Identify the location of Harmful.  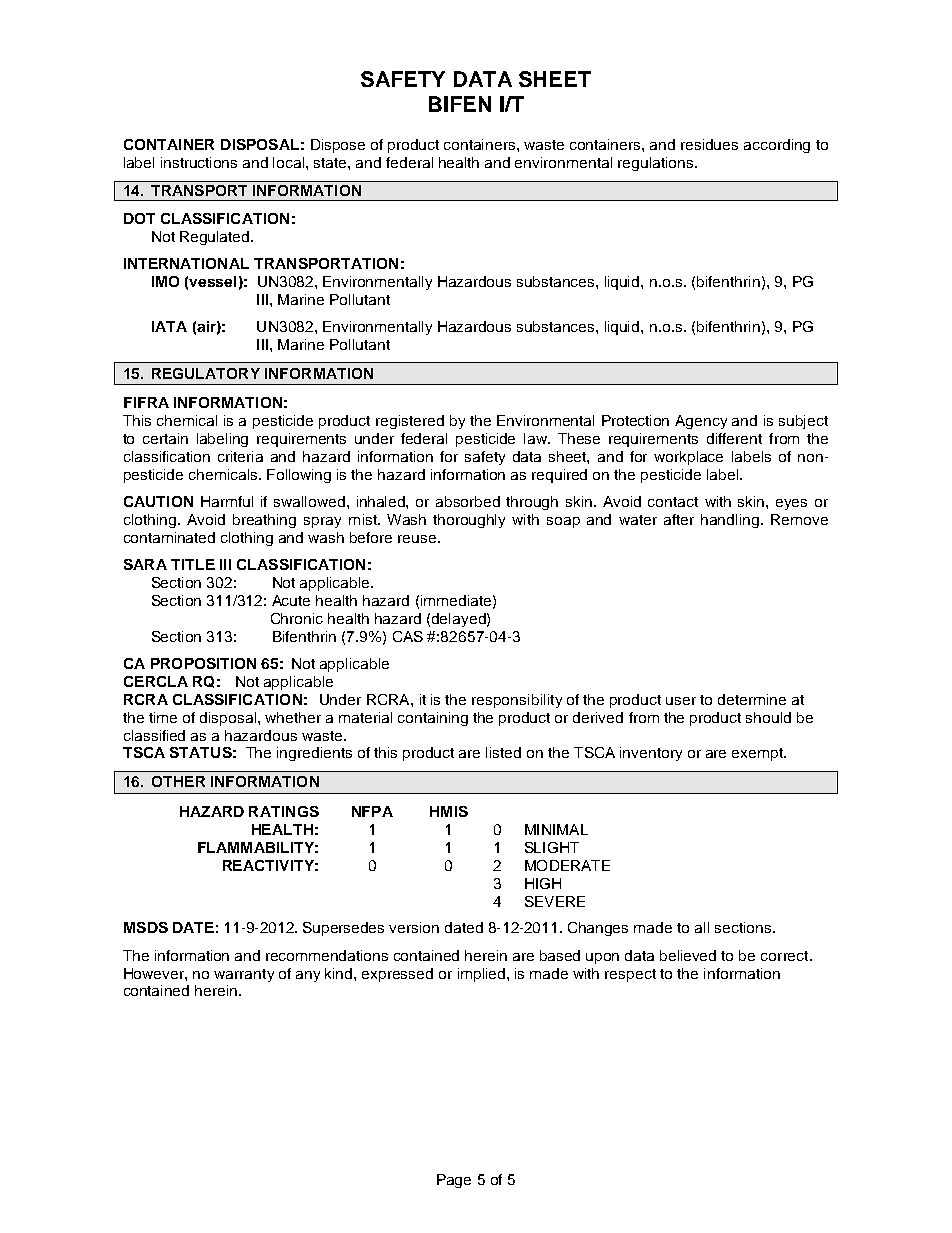
(227, 501).
